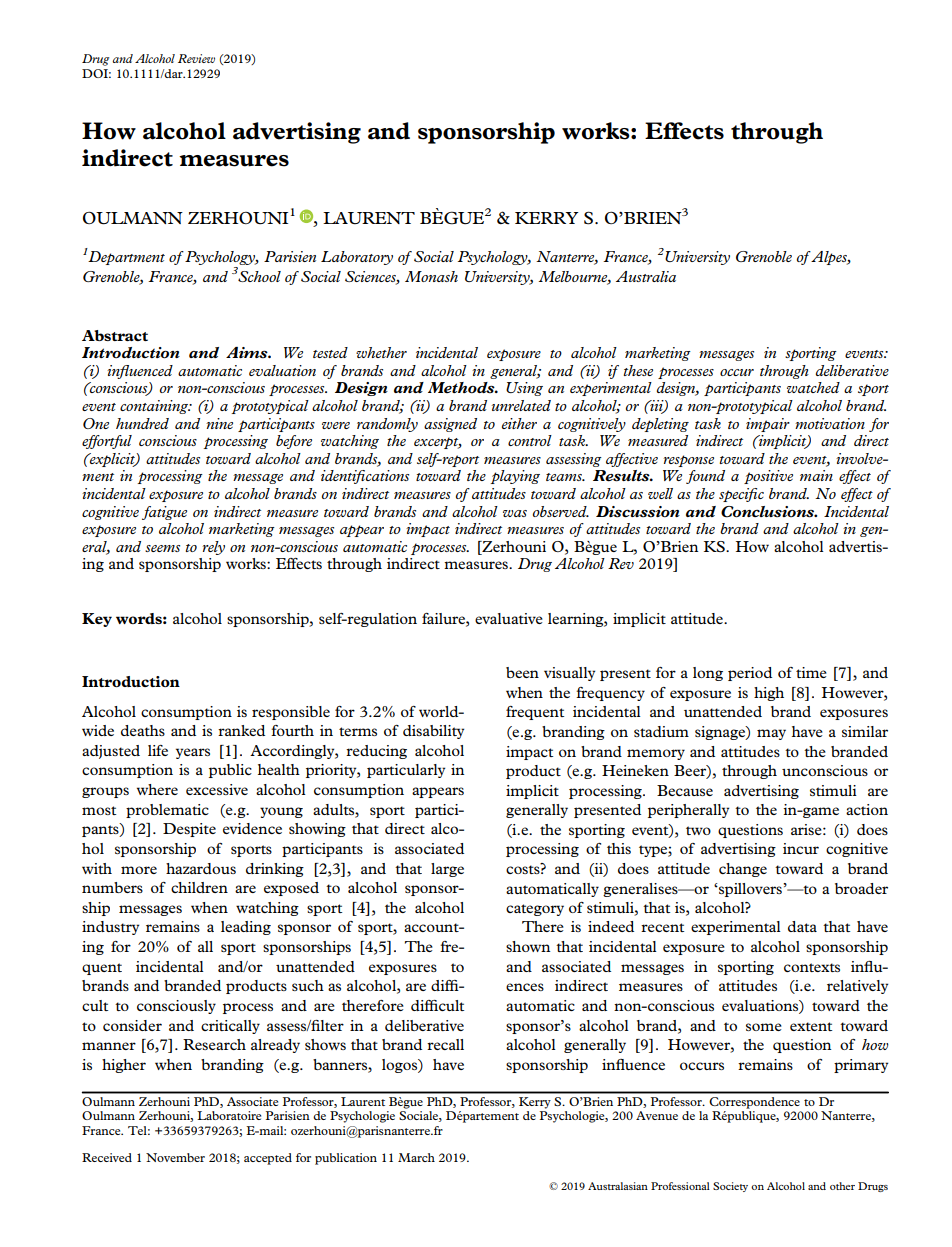 This screenshot has height=1247, width=952. What do you see at coordinates (750, 674) in the screenshot?
I see `period` at bounding box center [750, 674].
